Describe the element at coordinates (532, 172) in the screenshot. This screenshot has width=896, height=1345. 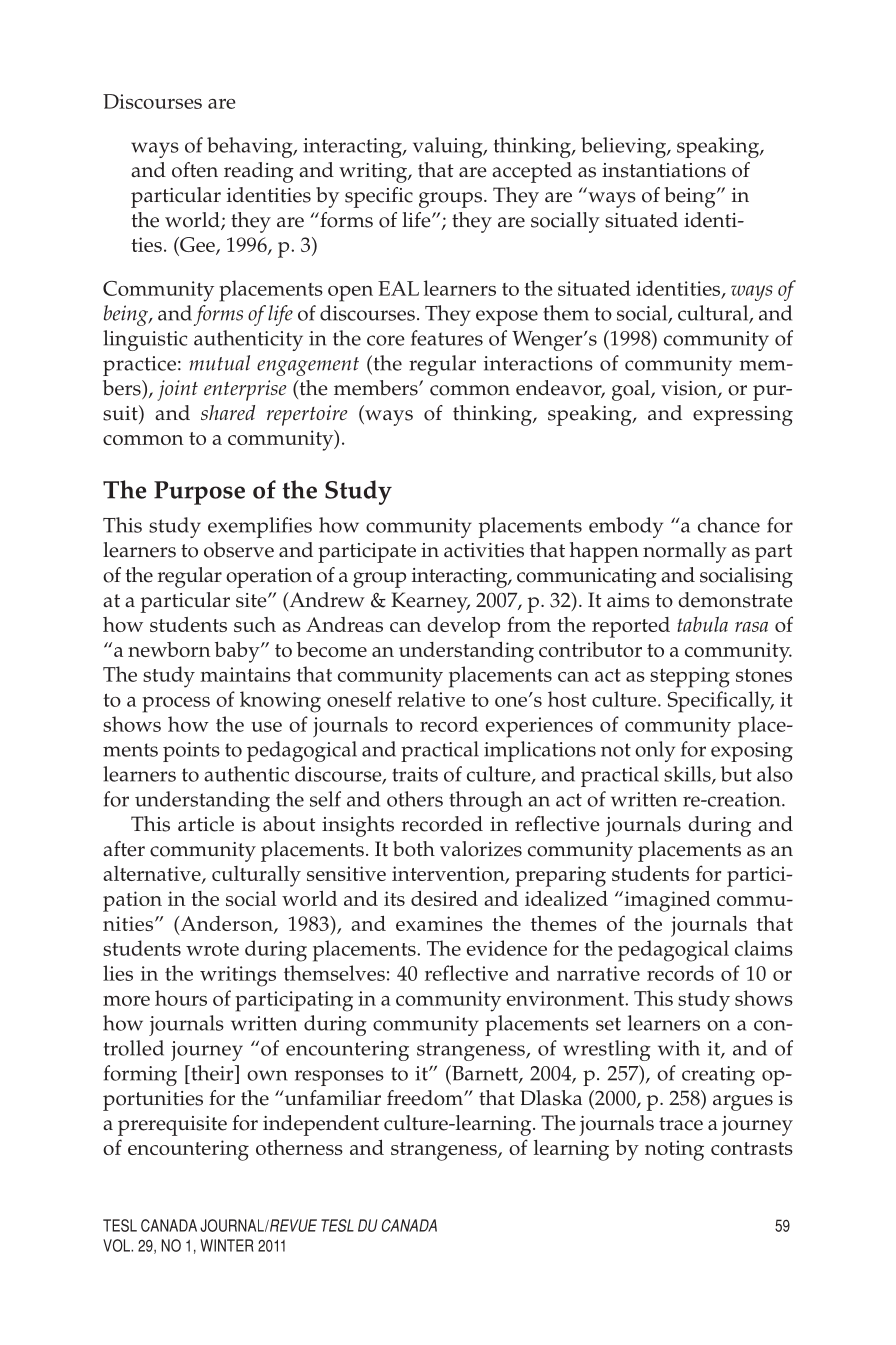
I see `accepted` at that location.
